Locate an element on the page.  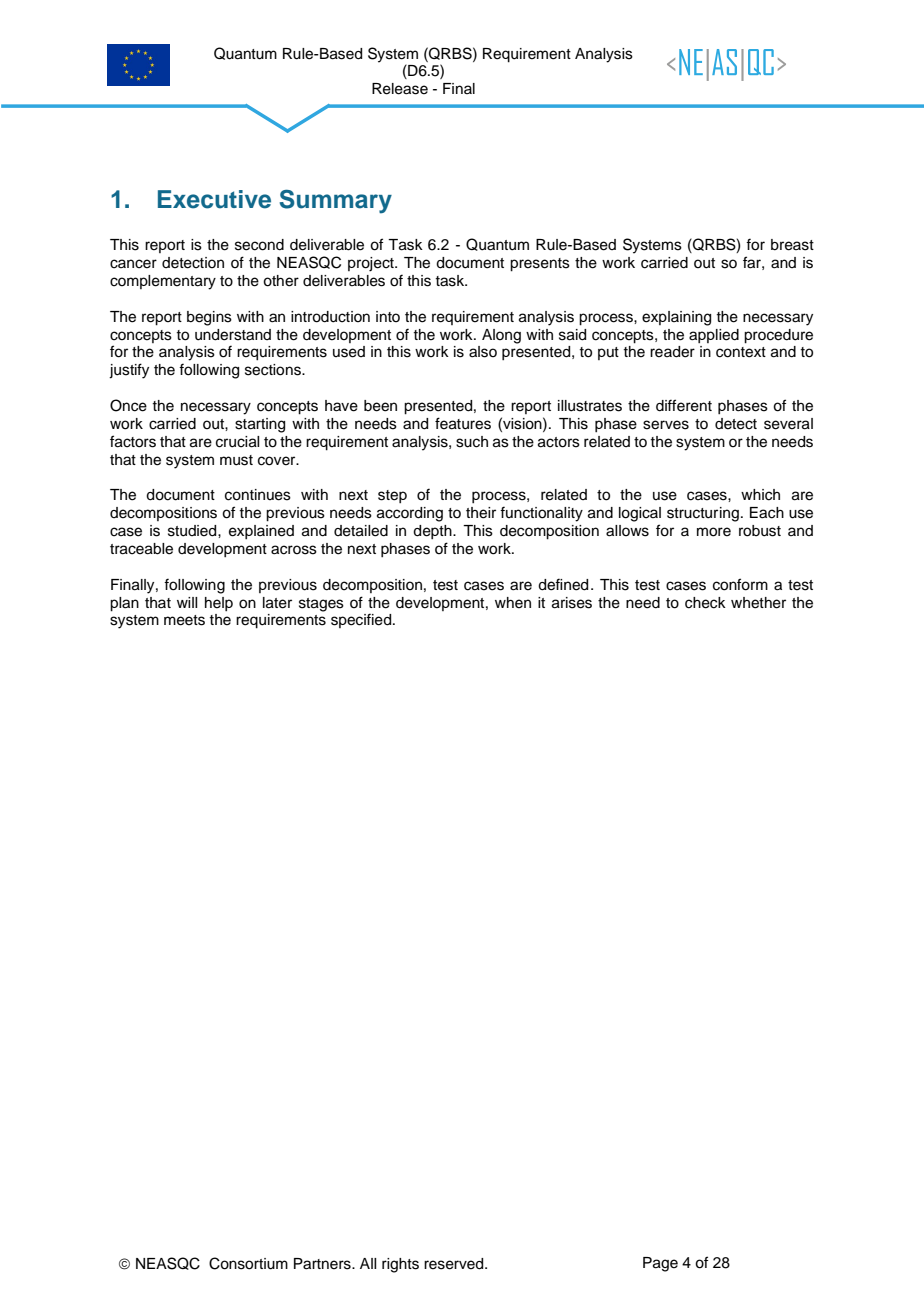
whether is located at coordinates (758, 603).
